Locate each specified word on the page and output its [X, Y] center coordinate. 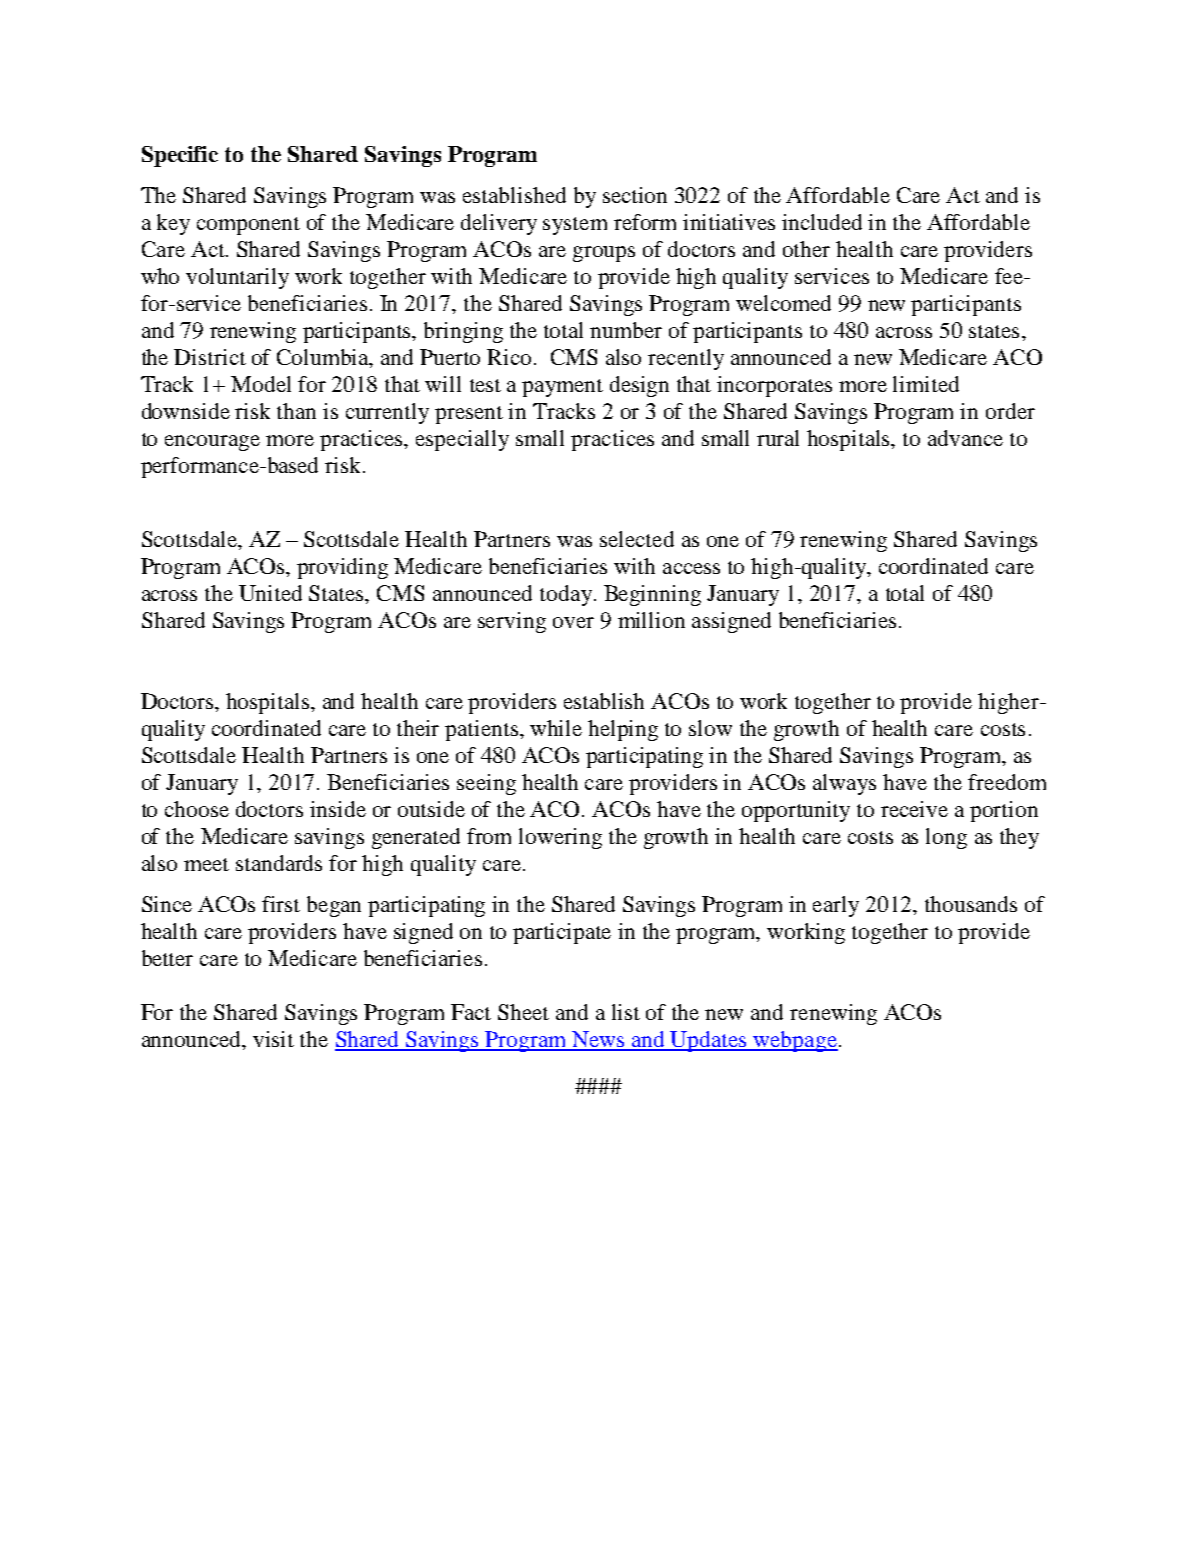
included [822, 222]
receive [914, 809]
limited [926, 384]
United [270, 593]
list [626, 1012]
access [691, 568]
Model [261, 384]
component [248, 226]
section [635, 195]
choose [197, 809]
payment [562, 388]
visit [273, 1039]
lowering [560, 838]
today [566, 595]
